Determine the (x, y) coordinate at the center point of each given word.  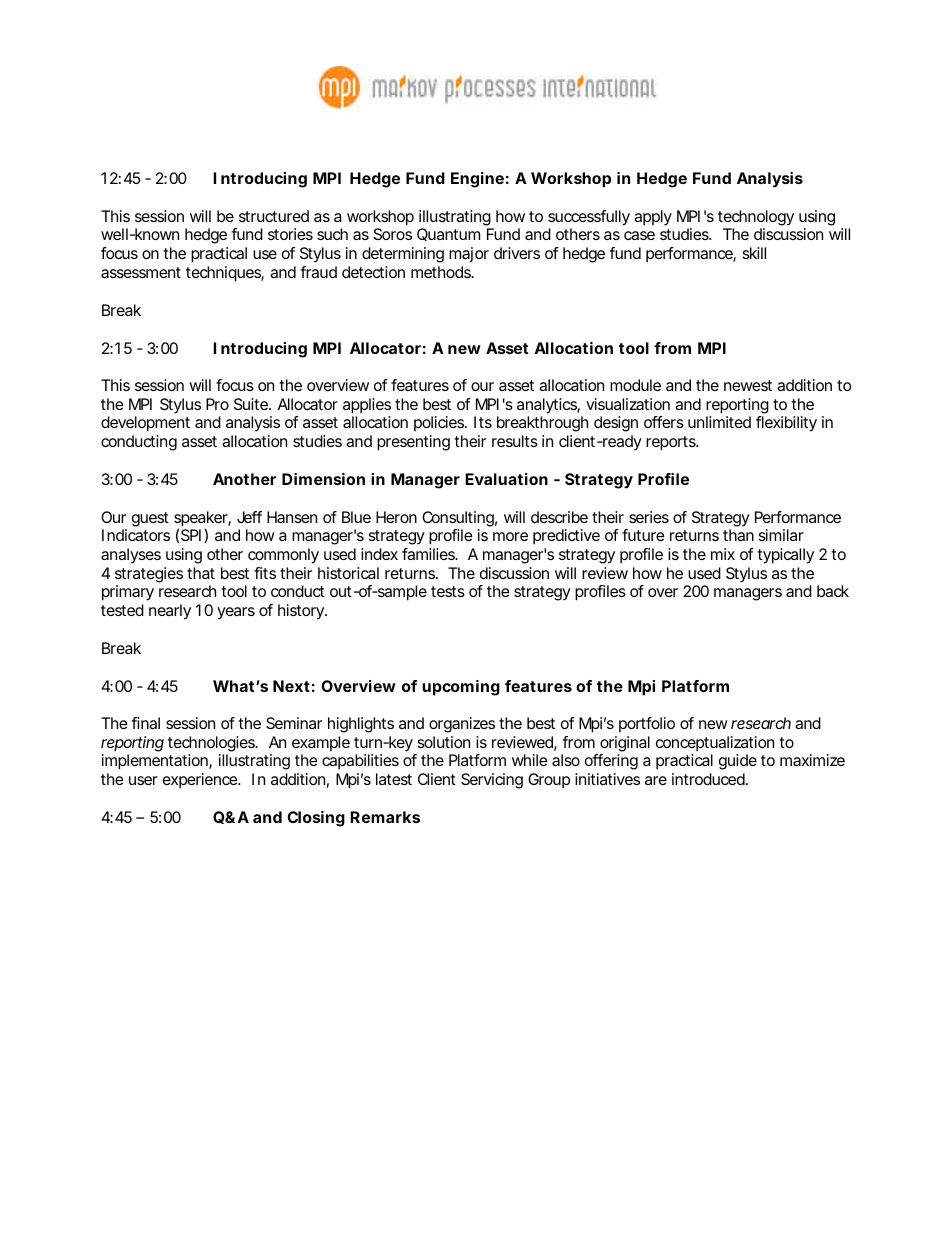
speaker (202, 520)
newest (748, 385)
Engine (477, 180)
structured (274, 216)
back (833, 591)
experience (201, 781)
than (738, 535)
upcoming (461, 688)
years (236, 613)
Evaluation (506, 479)
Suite (252, 404)
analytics (548, 406)
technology (756, 218)
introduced (709, 779)
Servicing (492, 781)
